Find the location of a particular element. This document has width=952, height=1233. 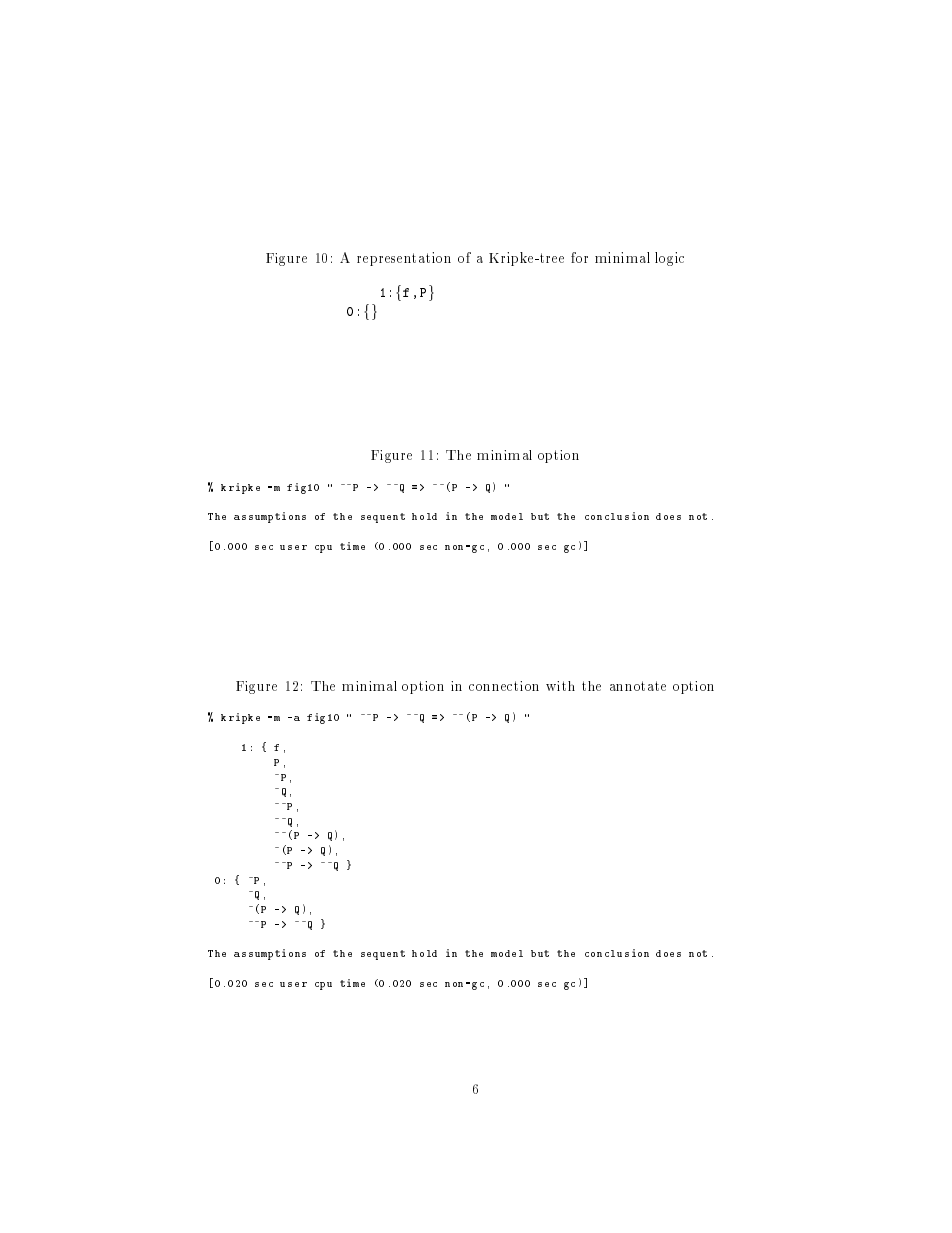

with is located at coordinates (560, 686).
